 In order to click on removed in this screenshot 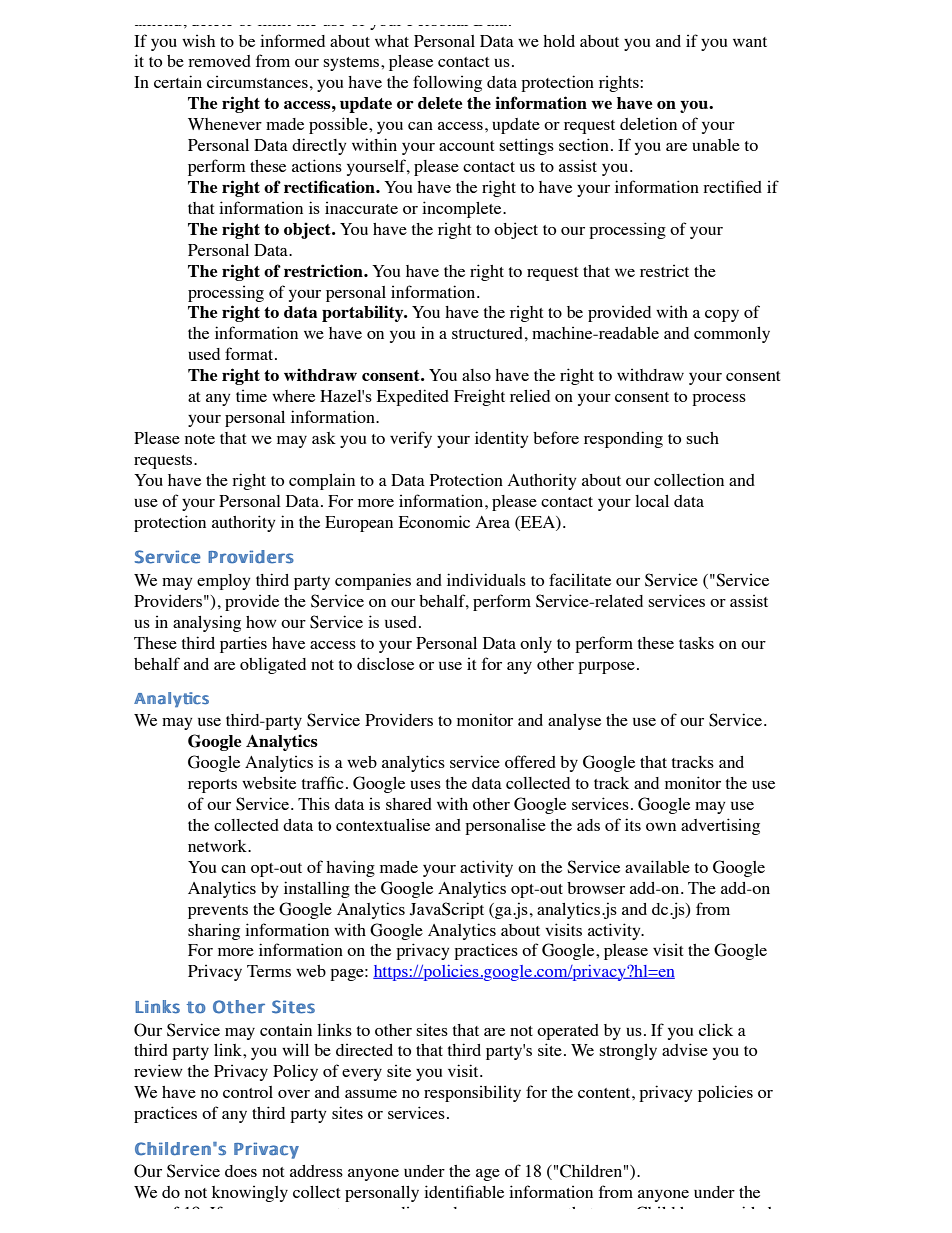, I will do `click(219, 61)`.
